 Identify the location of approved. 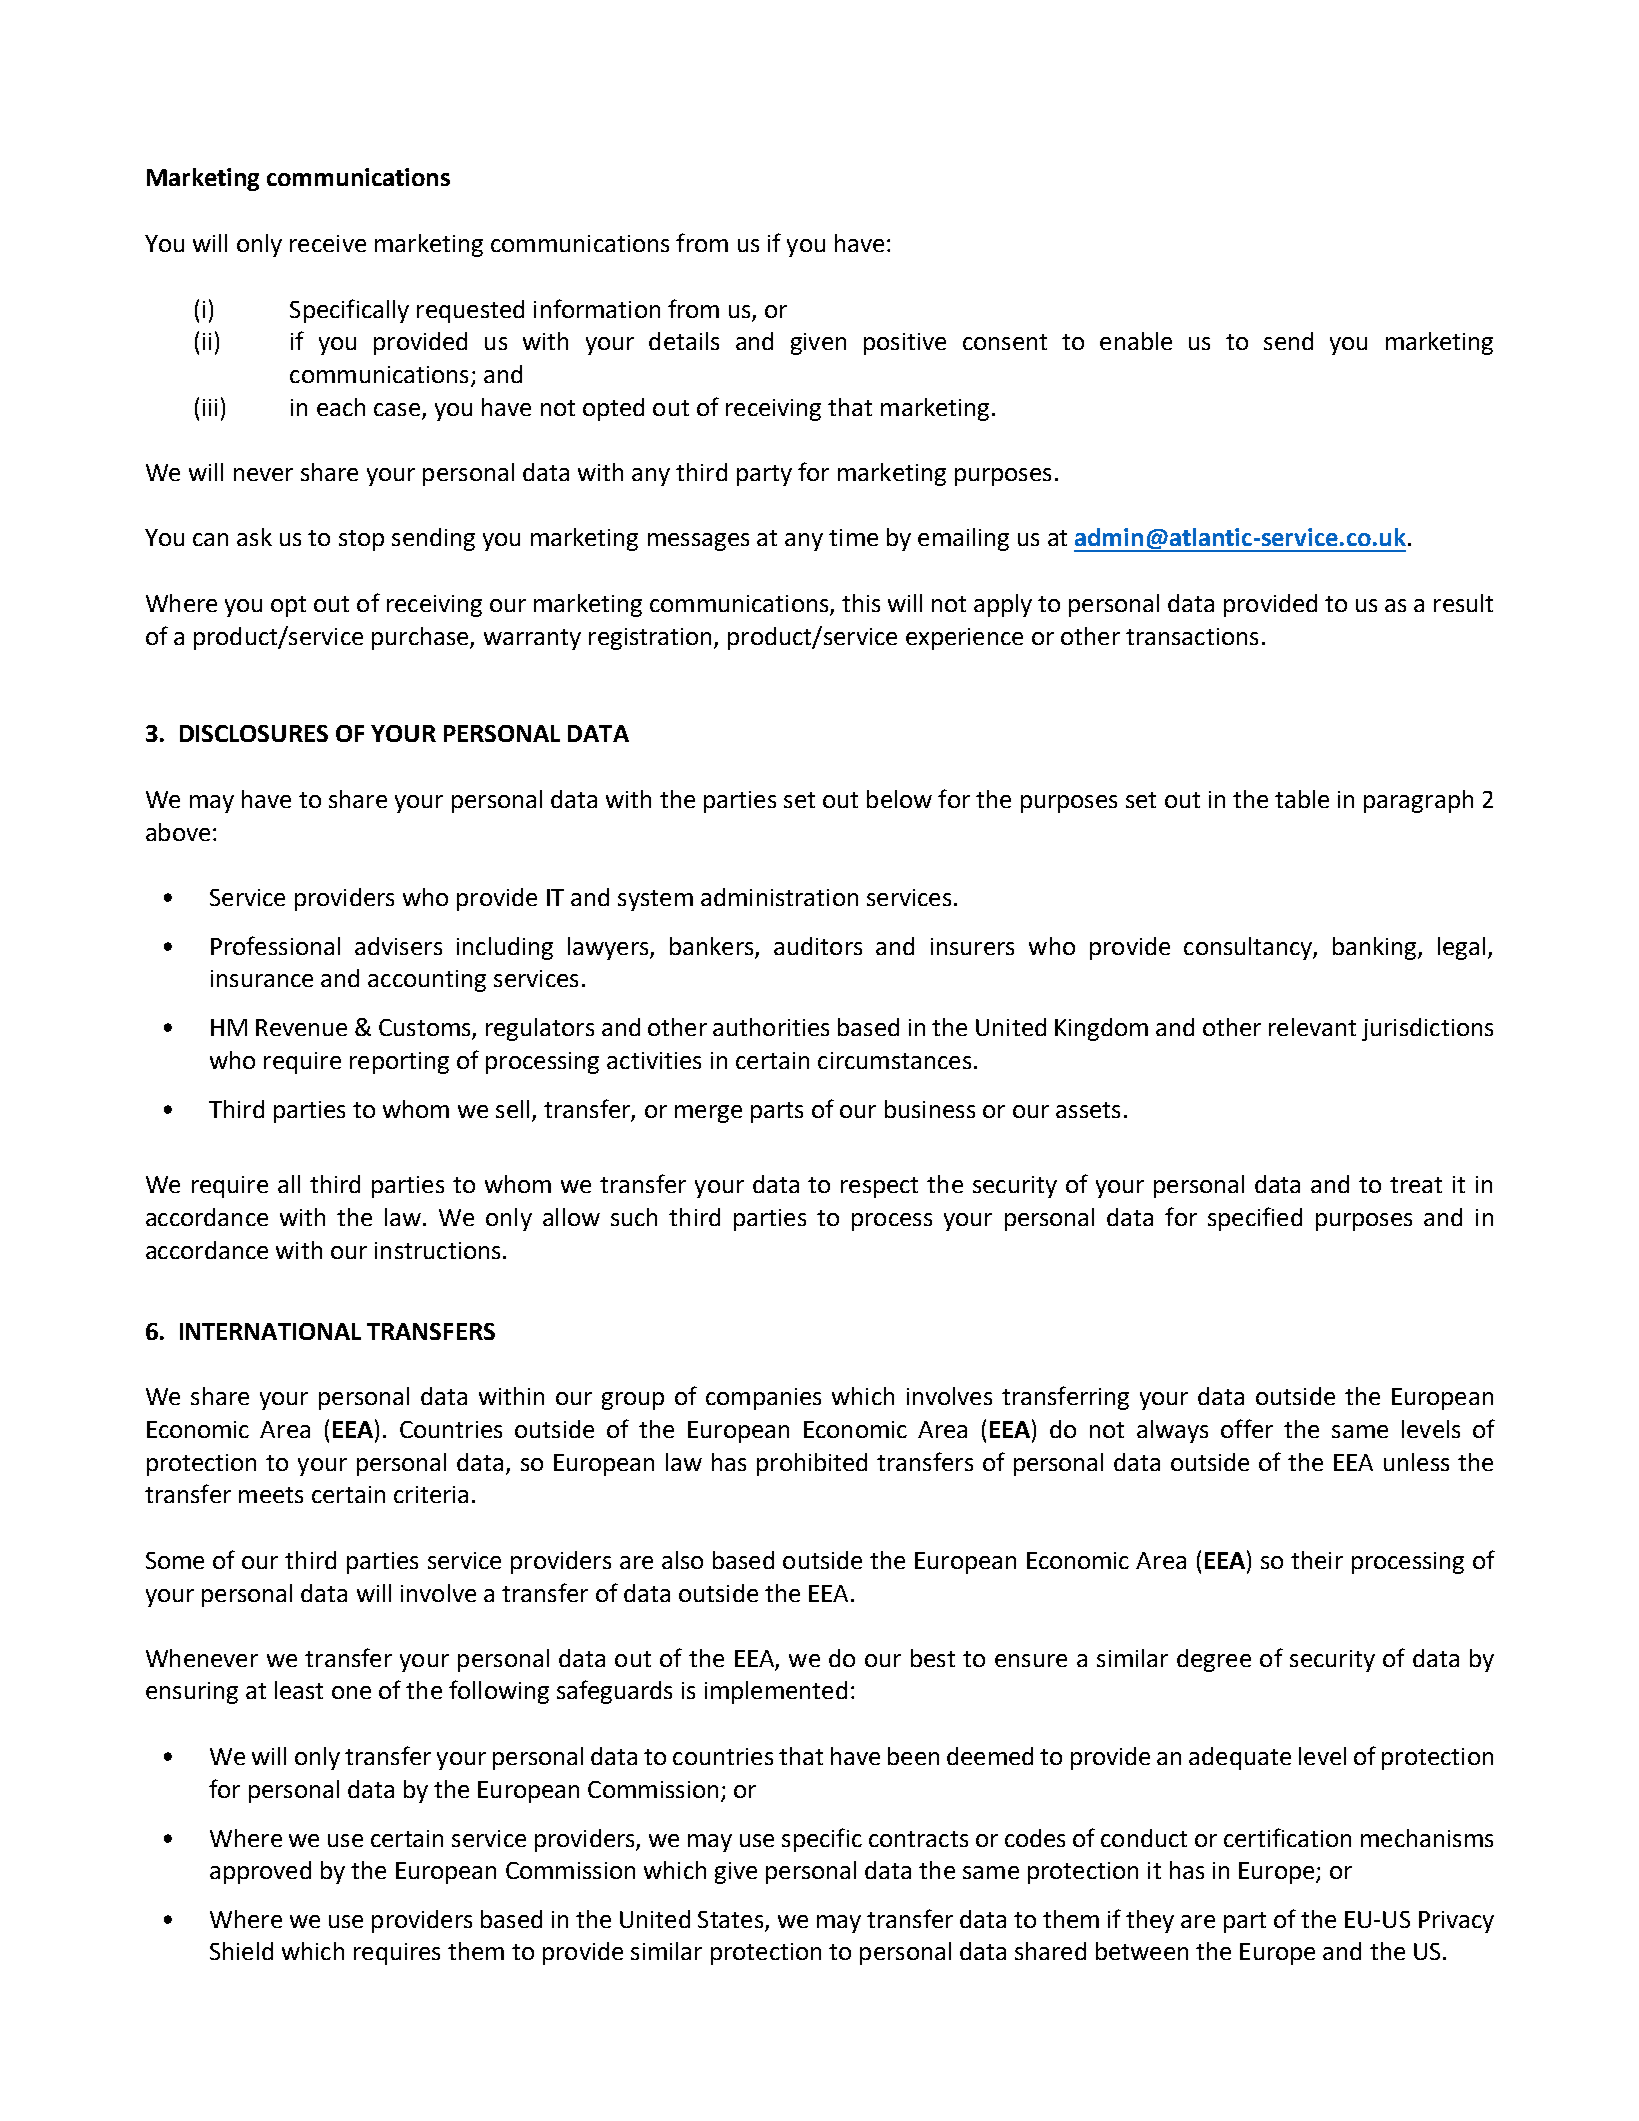
(260, 1872).
